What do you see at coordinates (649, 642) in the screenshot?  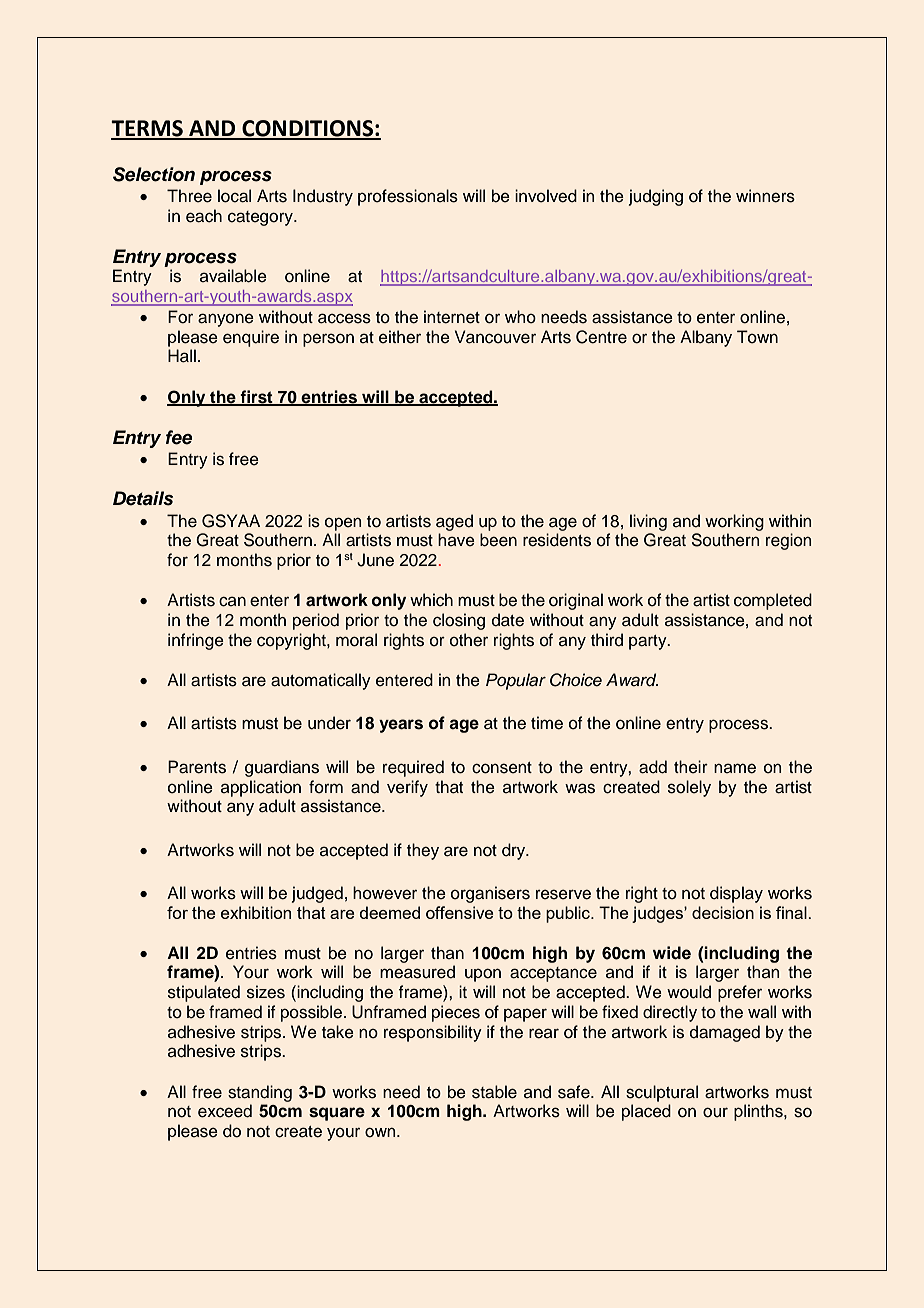 I see `party` at bounding box center [649, 642].
